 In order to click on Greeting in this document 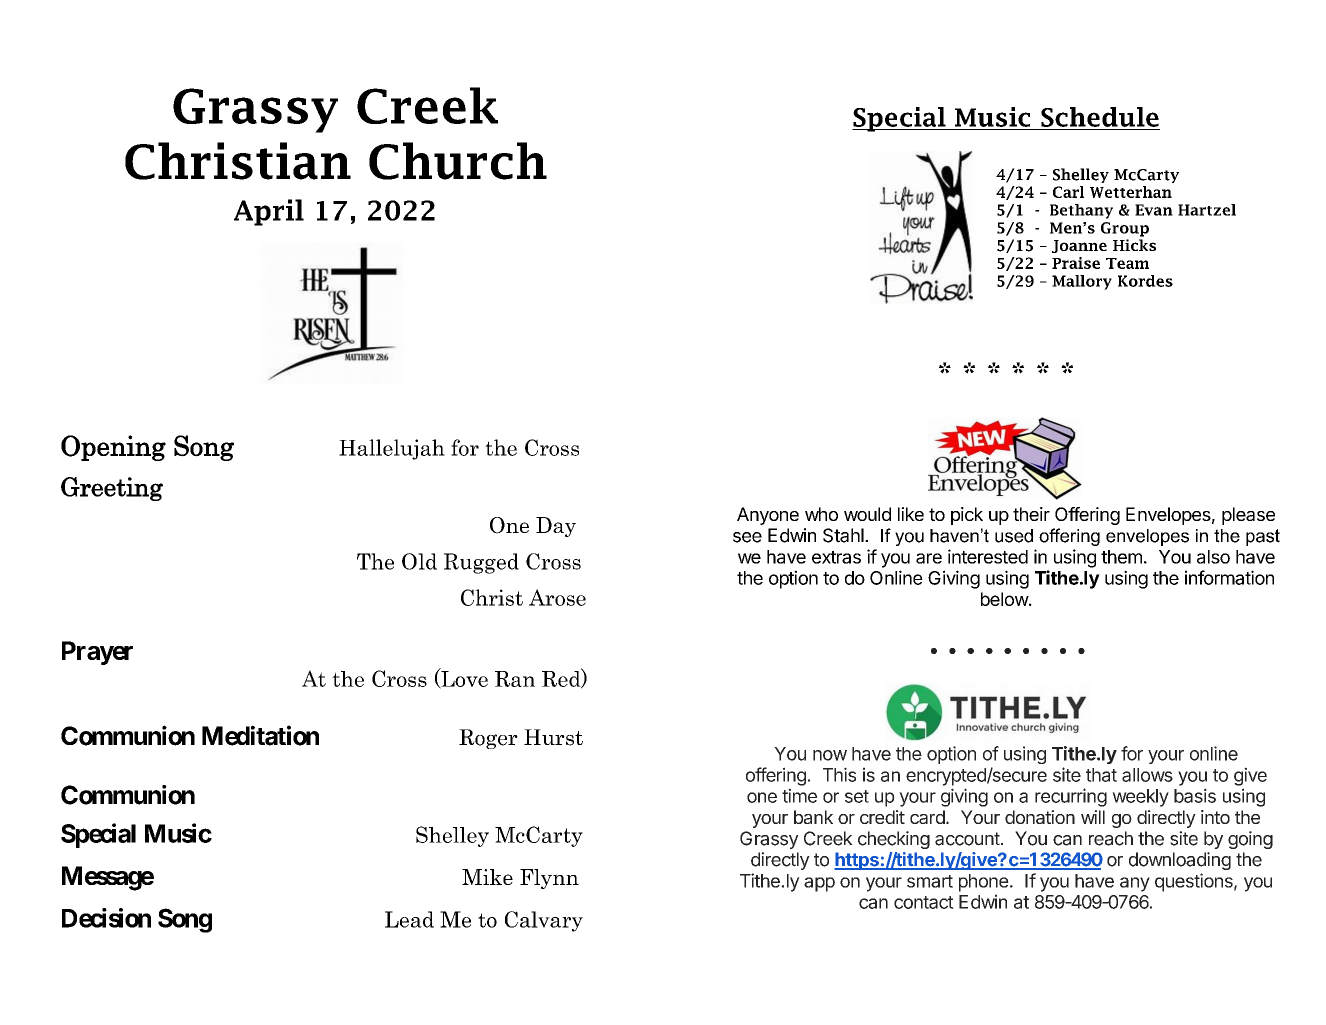, I will do `click(112, 489)`.
